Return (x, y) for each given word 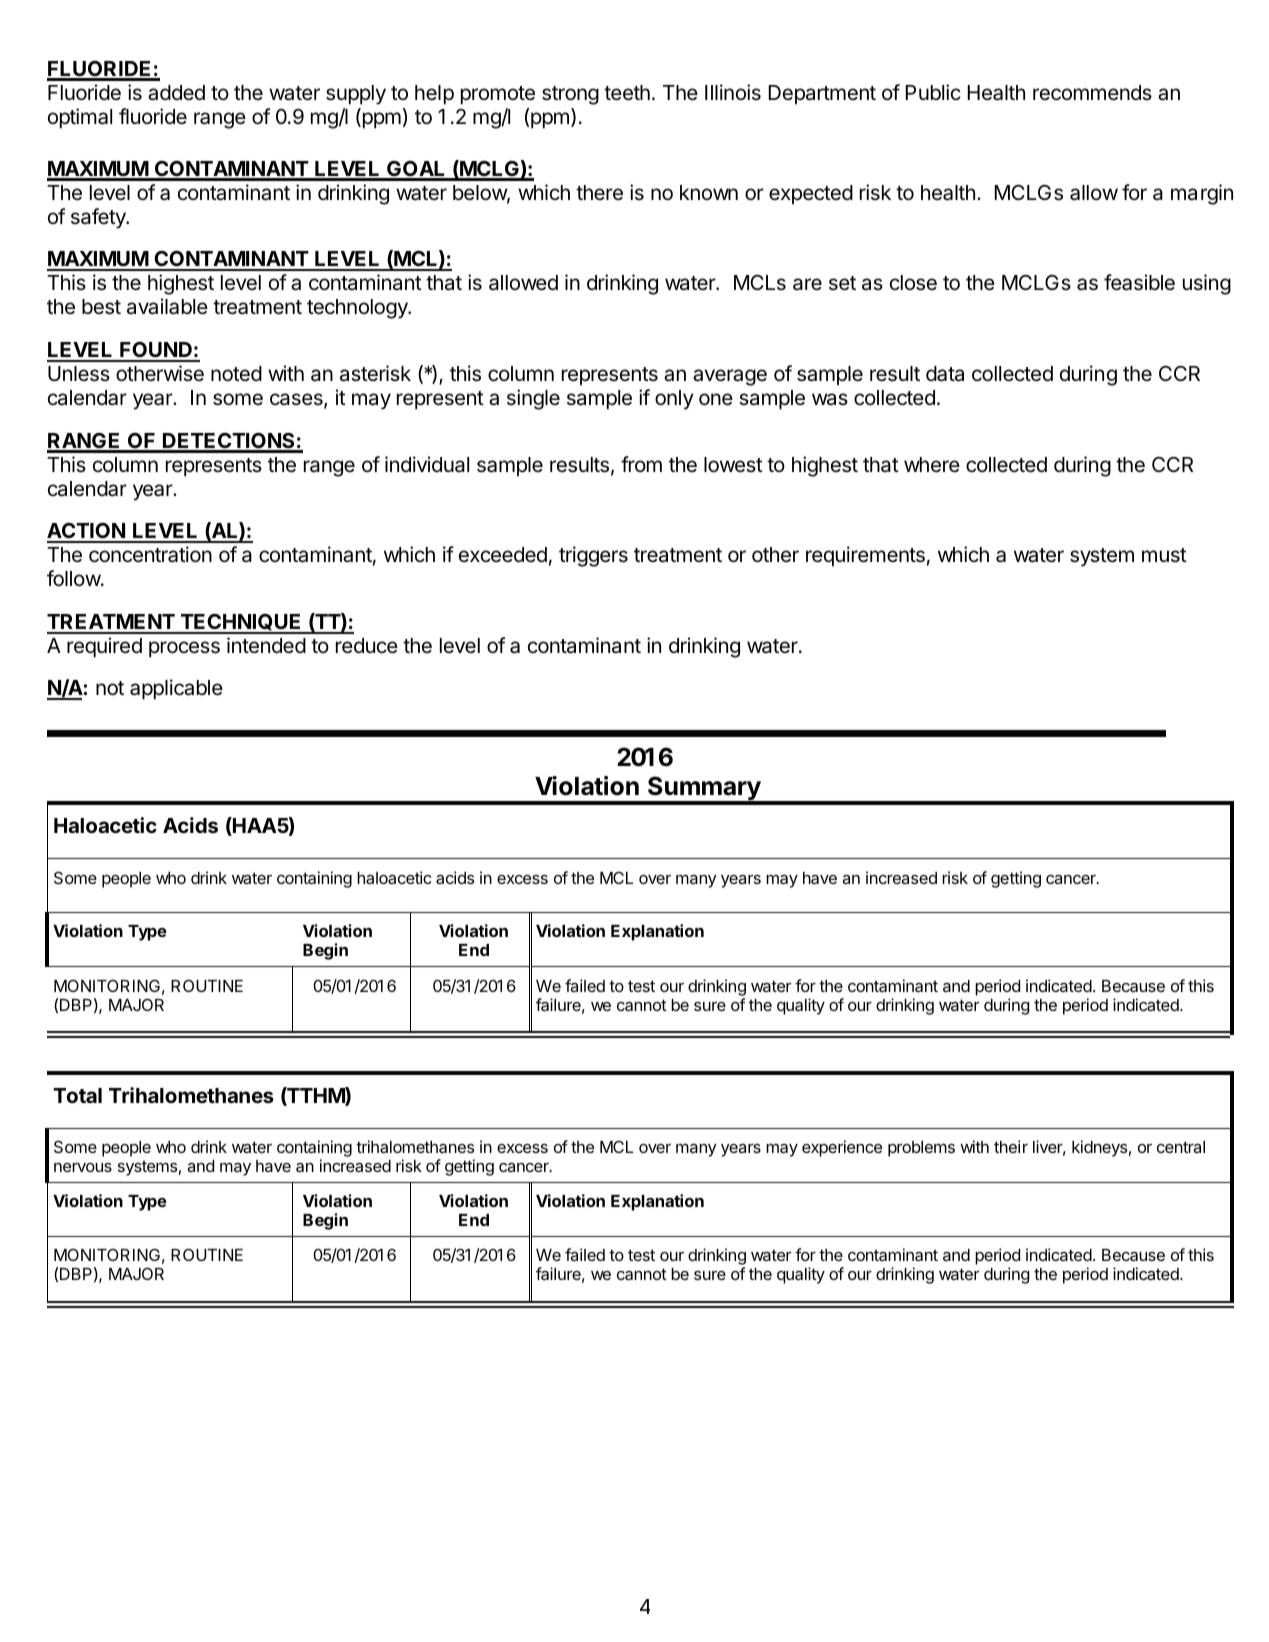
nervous (83, 1167)
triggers (593, 556)
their (1011, 1146)
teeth (627, 93)
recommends (1092, 93)
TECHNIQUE (241, 623)
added (176, 93)
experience (842, 1148)
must (1164, 555)
